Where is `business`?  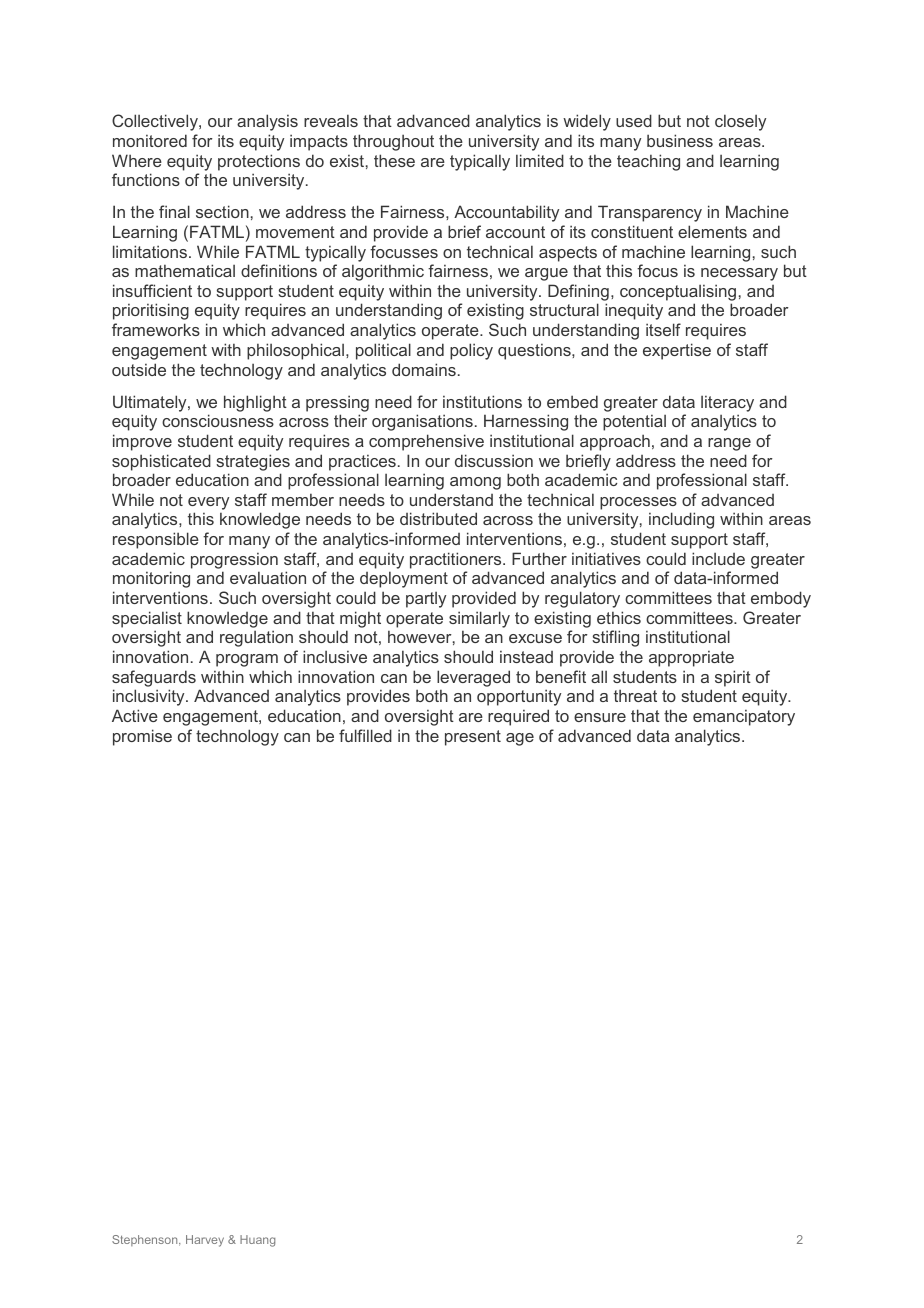
business is located at coordinates (680, 140).
